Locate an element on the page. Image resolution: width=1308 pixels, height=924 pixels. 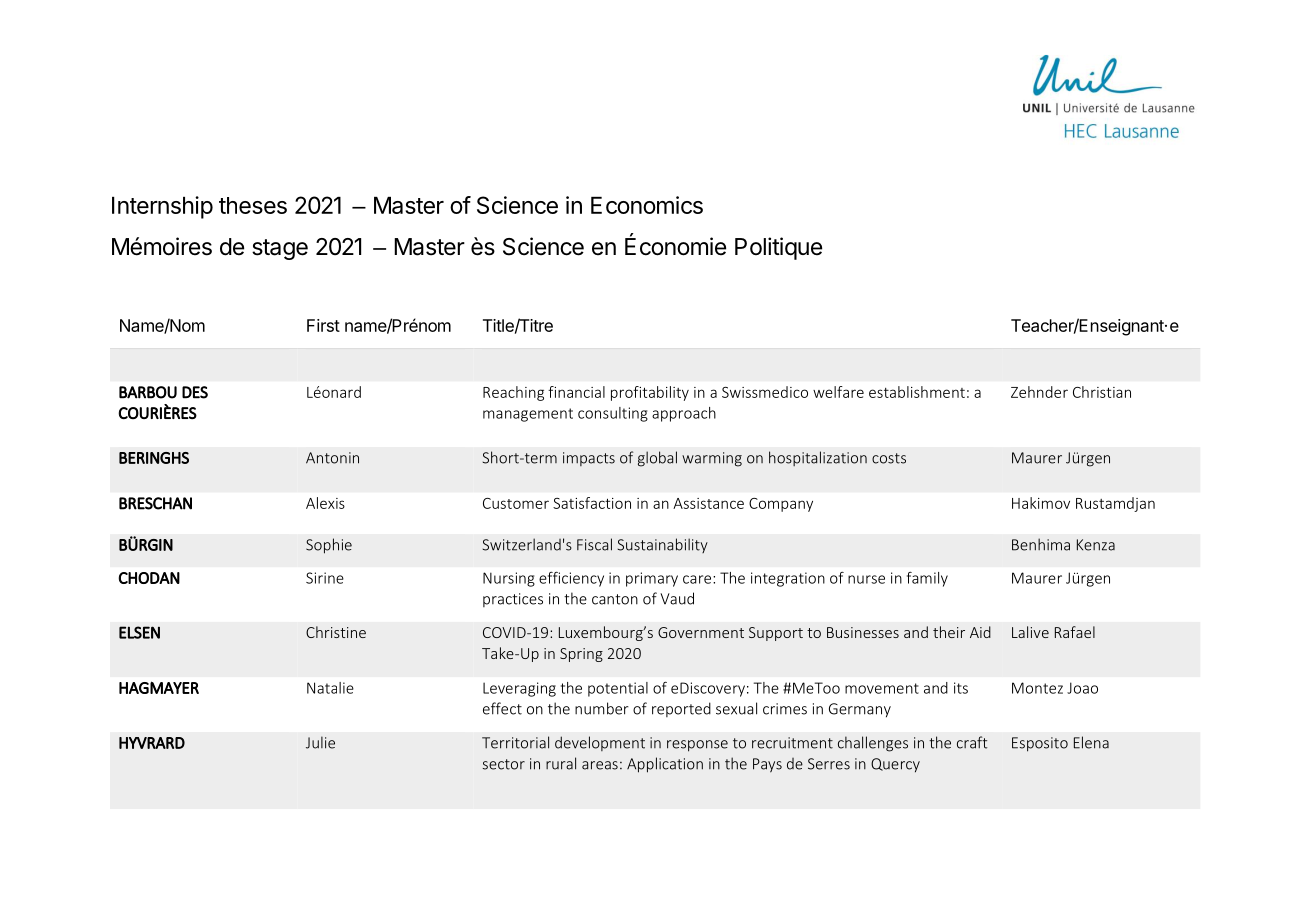
Politique is located at coordinates (778, 248).
